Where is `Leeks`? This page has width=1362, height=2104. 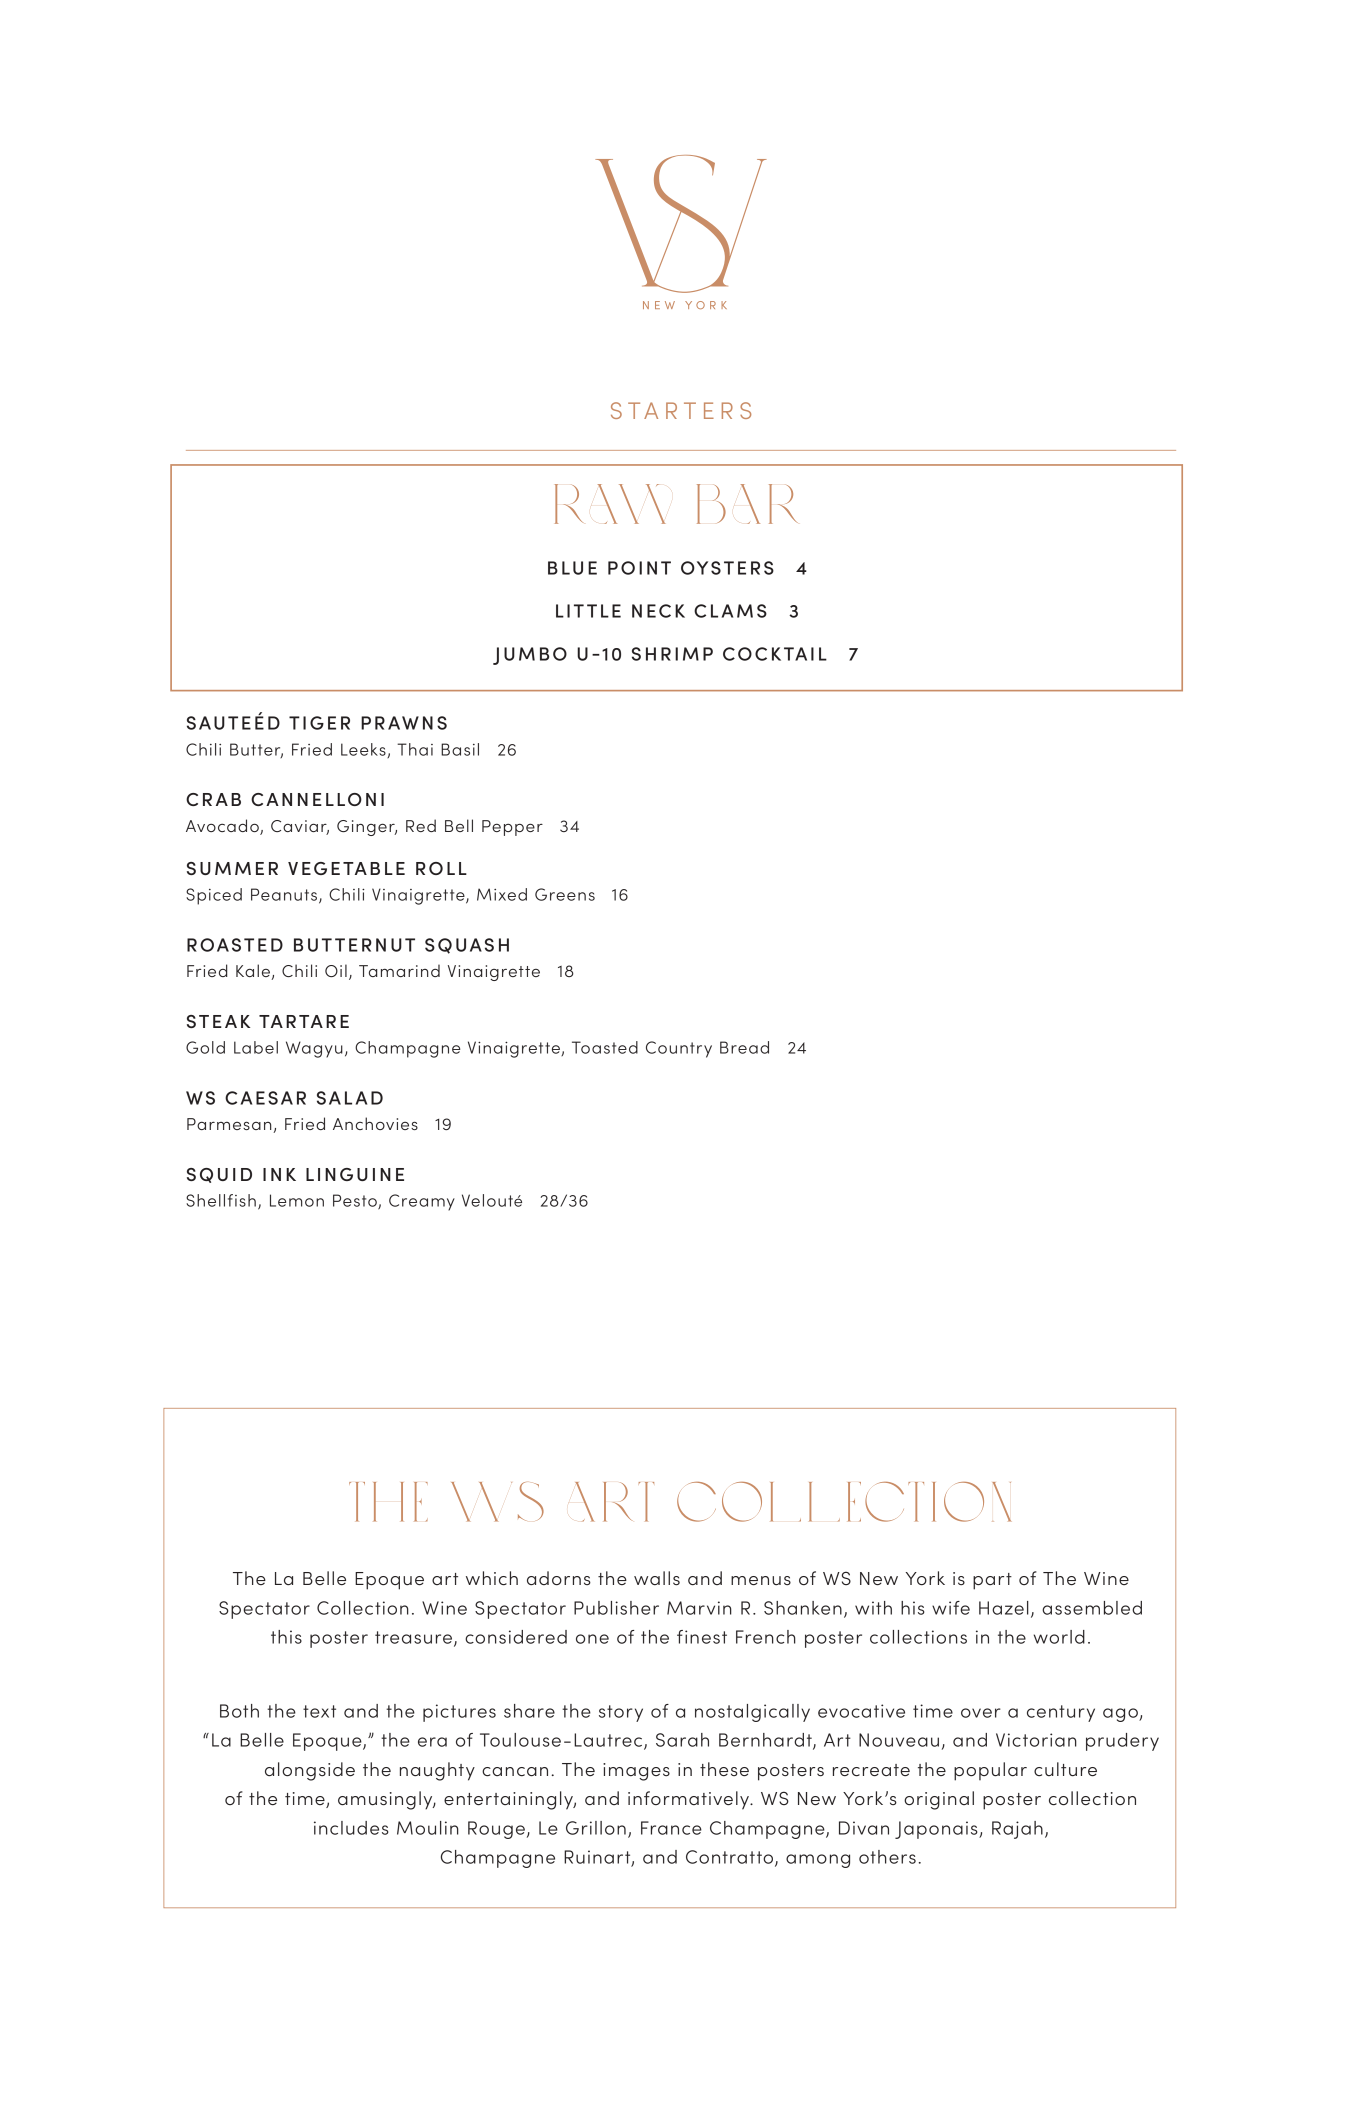
Leeks is located at coordinates (364, 750).
